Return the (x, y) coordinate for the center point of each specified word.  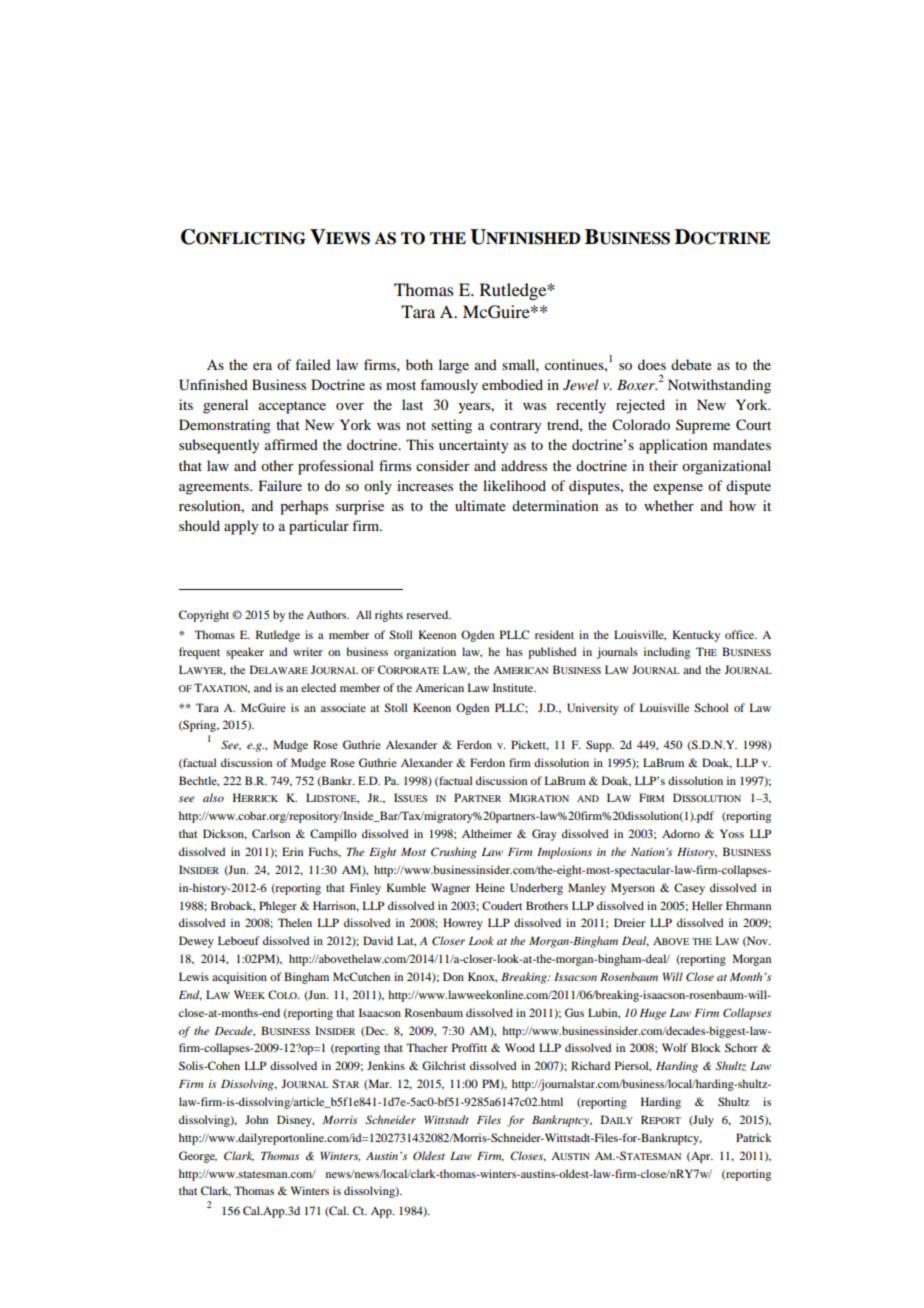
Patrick (754, 1137)
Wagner (450, 889)
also (213, 797)
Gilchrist (444, 1065)
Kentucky (696, 636)
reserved (428, 614)
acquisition (239, 978)
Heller (707, 905)
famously (449, 386)
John (256, 1119)
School (711, 707)
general (225, 406)
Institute (514, 687)
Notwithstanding (719, 386)
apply (241, 527)
